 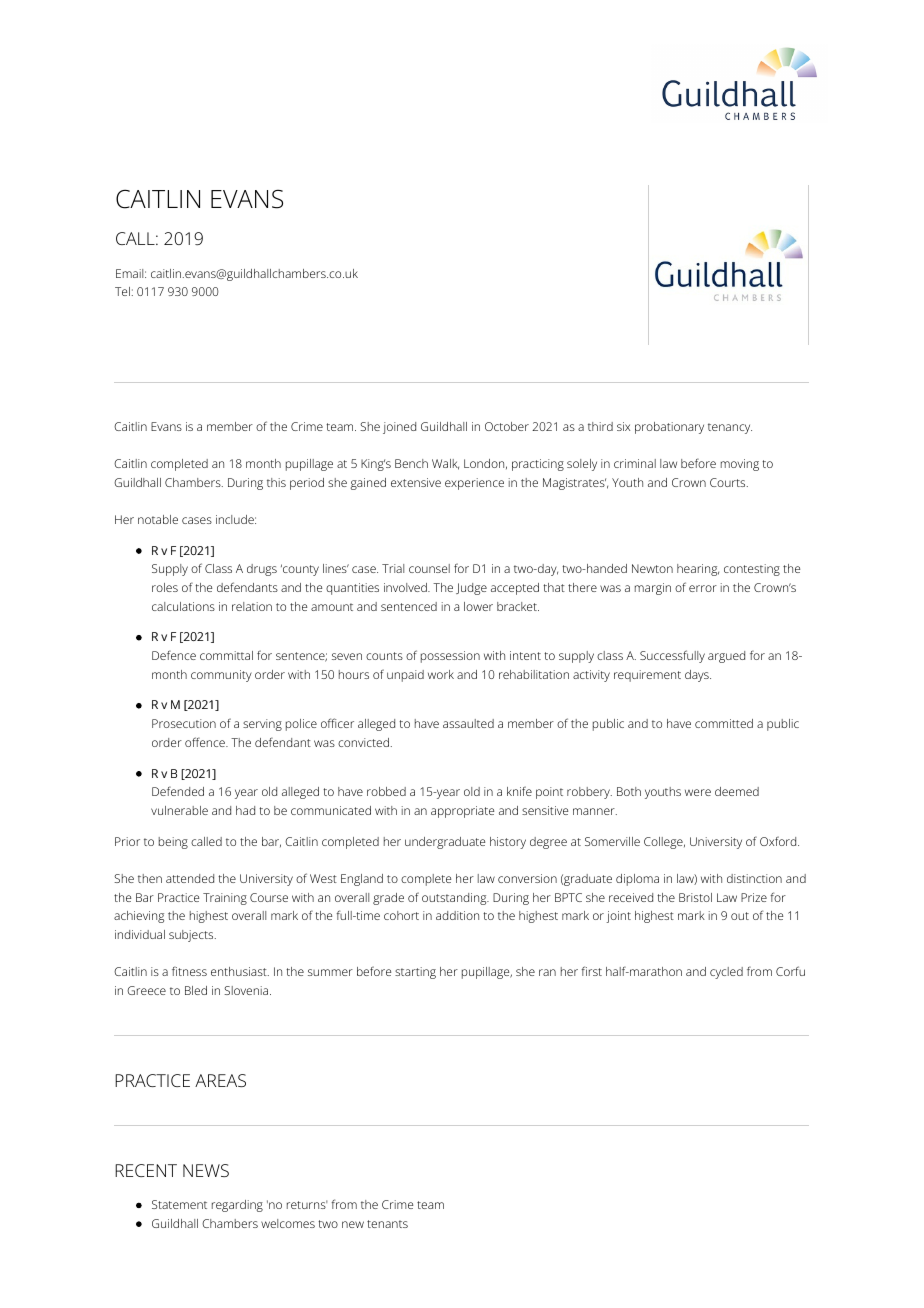 I want to click on Statement, so click(x=179, y=1204).
